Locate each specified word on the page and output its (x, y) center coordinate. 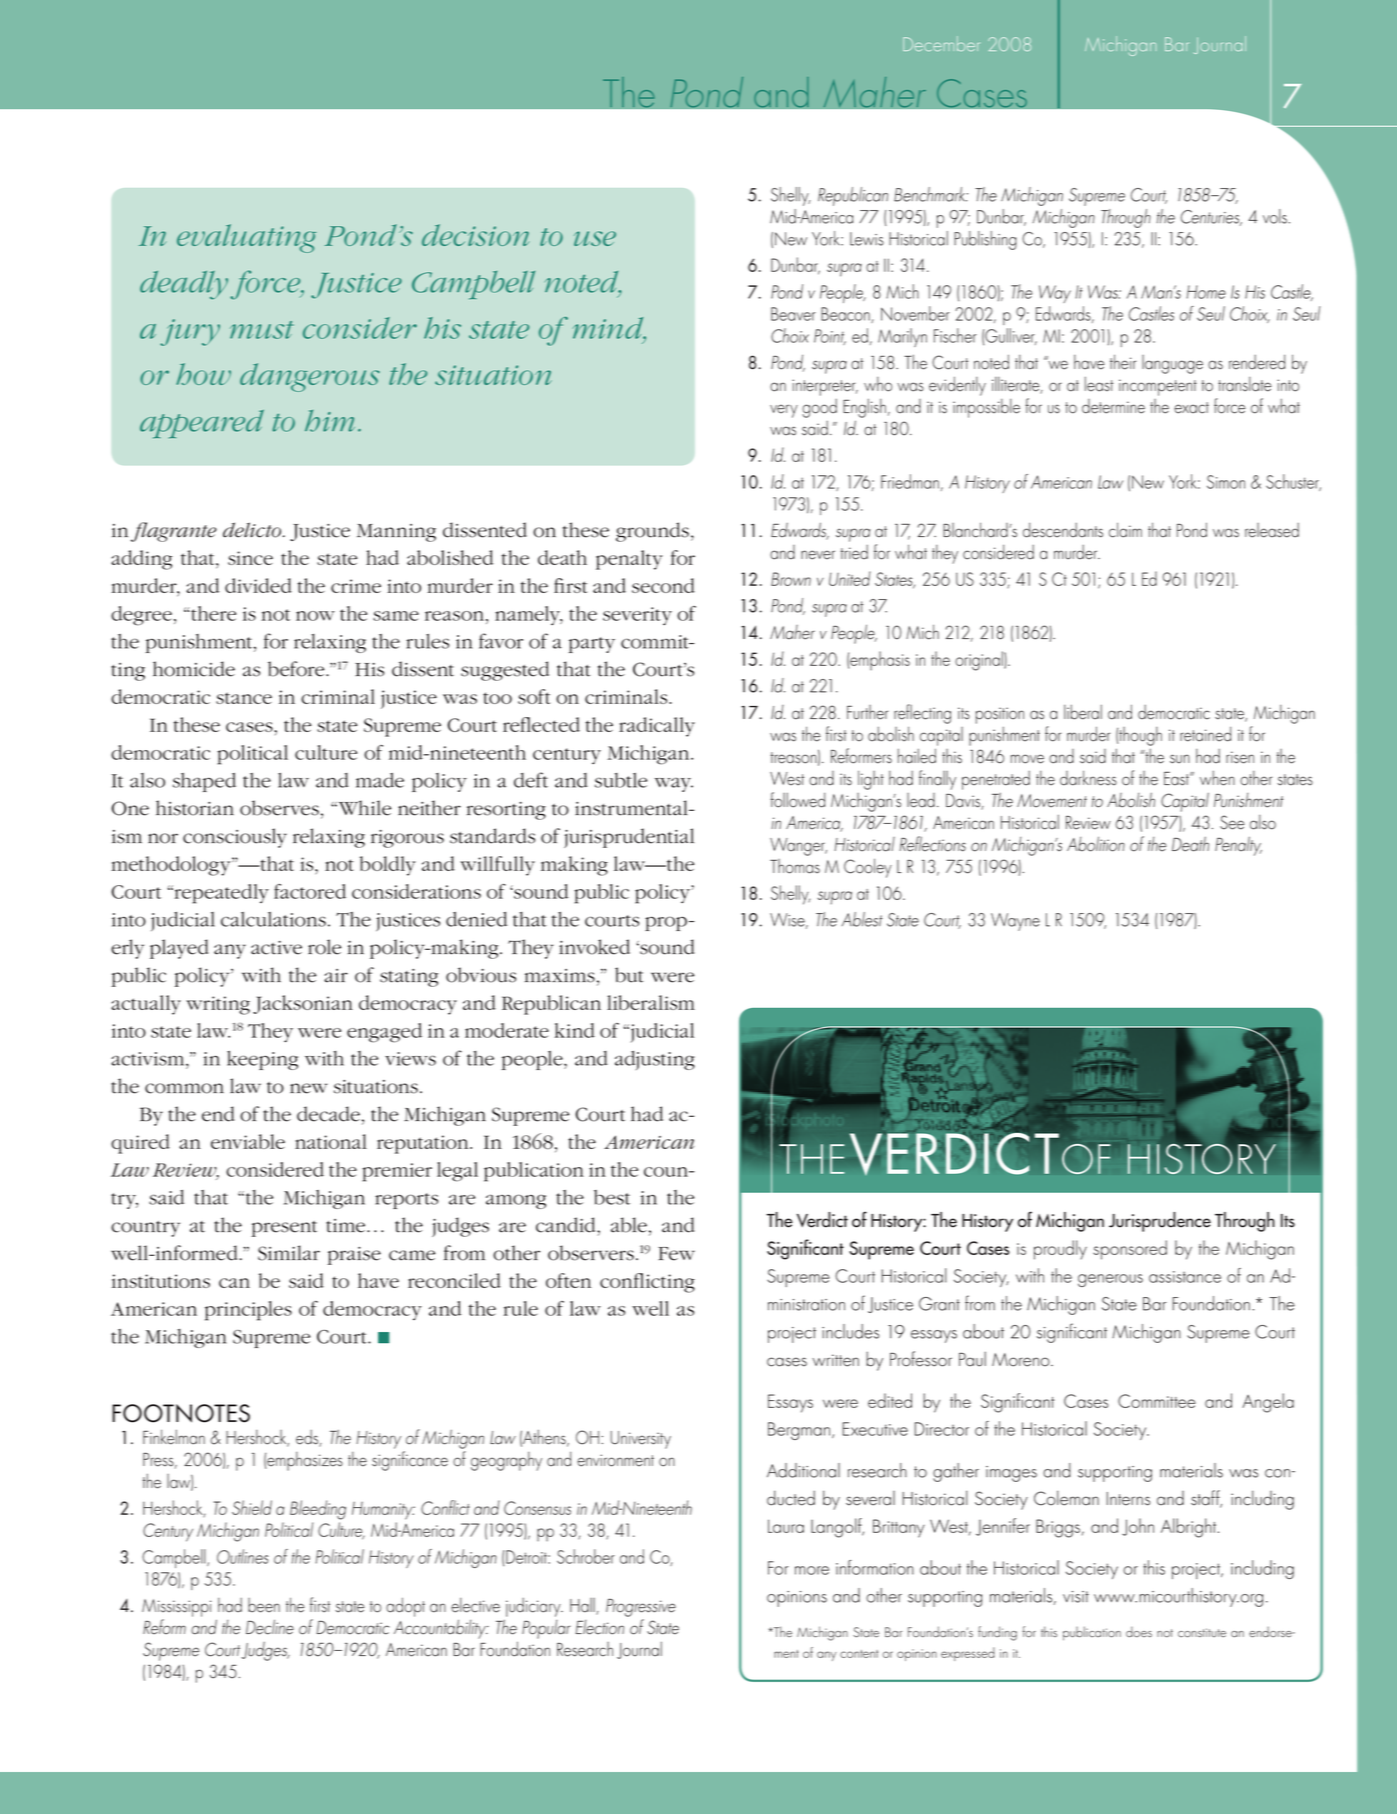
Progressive (641, 1608)
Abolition (1096, 844)
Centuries (1211, 218)
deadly (185, 285)
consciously (235, 838)
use (595, 238)
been (264, 1605)
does (1139, 1632)
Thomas (795, 866)
